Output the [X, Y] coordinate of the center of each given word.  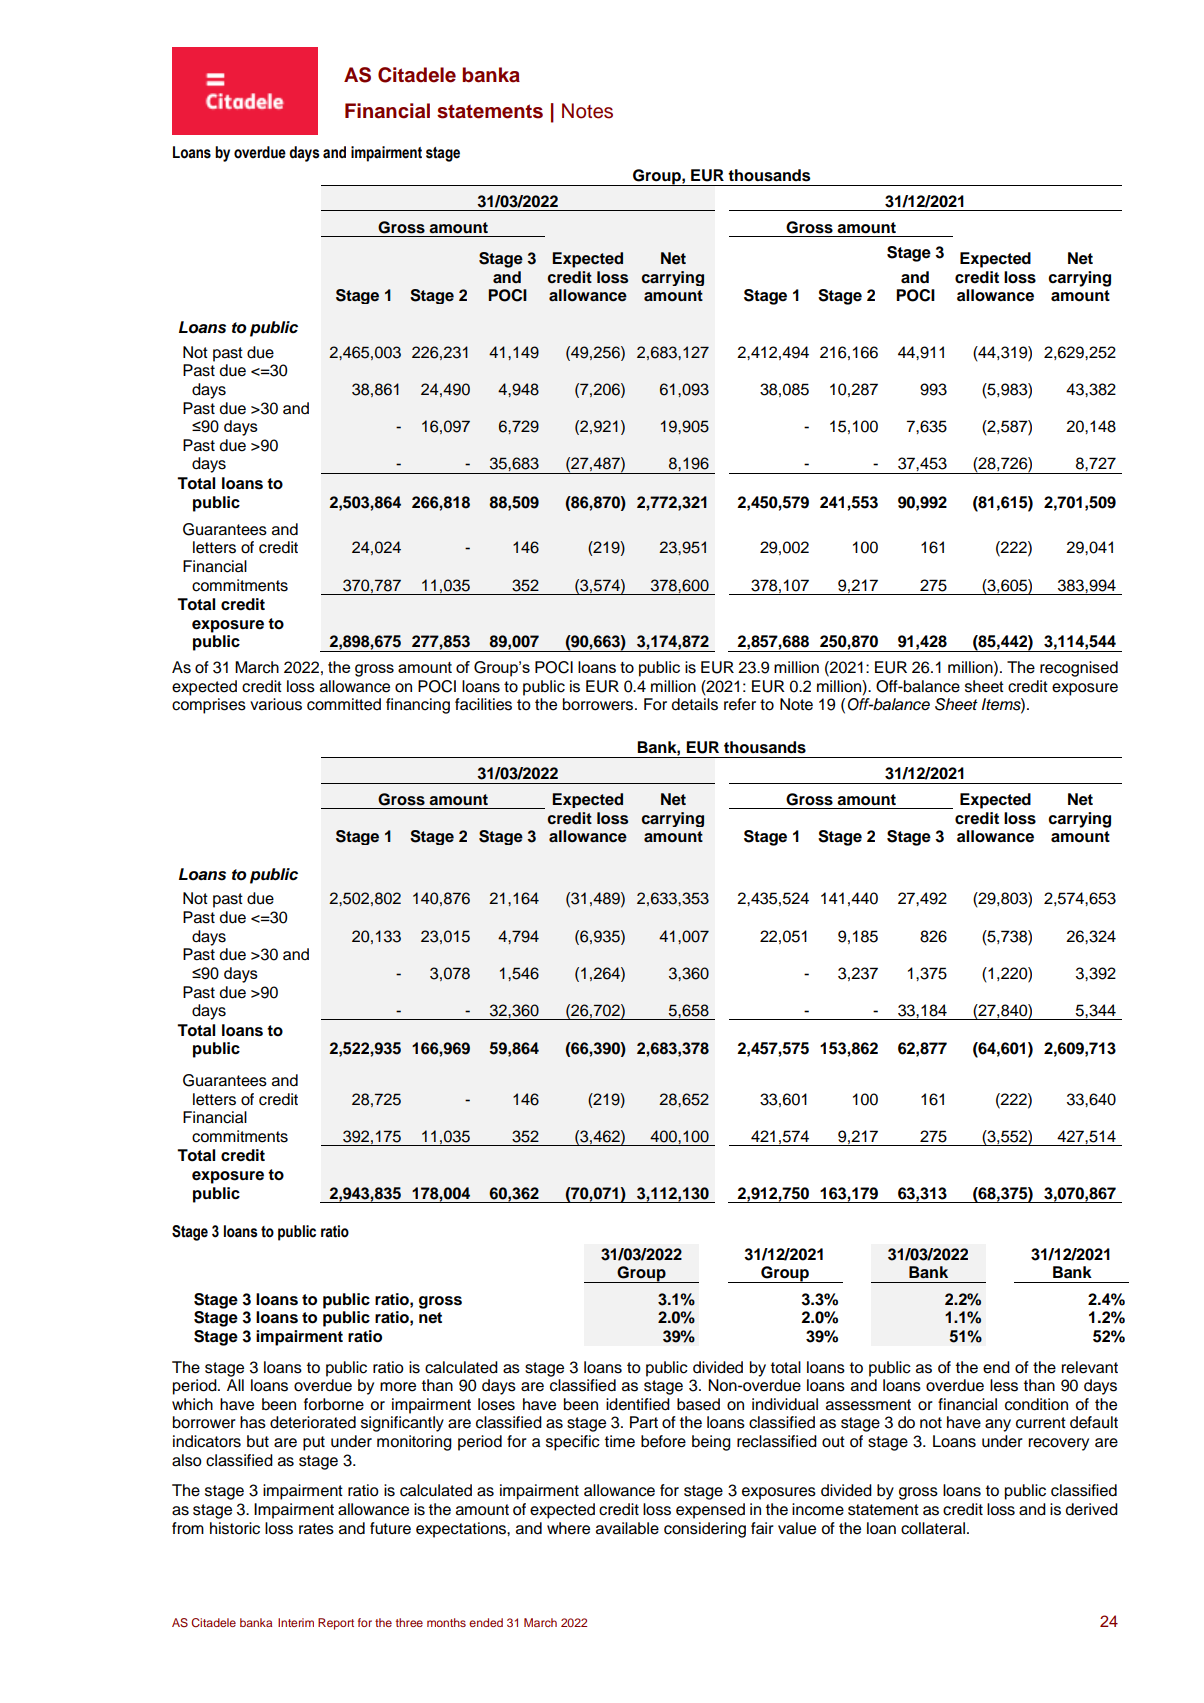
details [694, 704]
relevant [1089, 1367]
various [276, 704]
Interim [296, 1622]
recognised [1079, 669]
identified [638, 1404]
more [398, 1387]
